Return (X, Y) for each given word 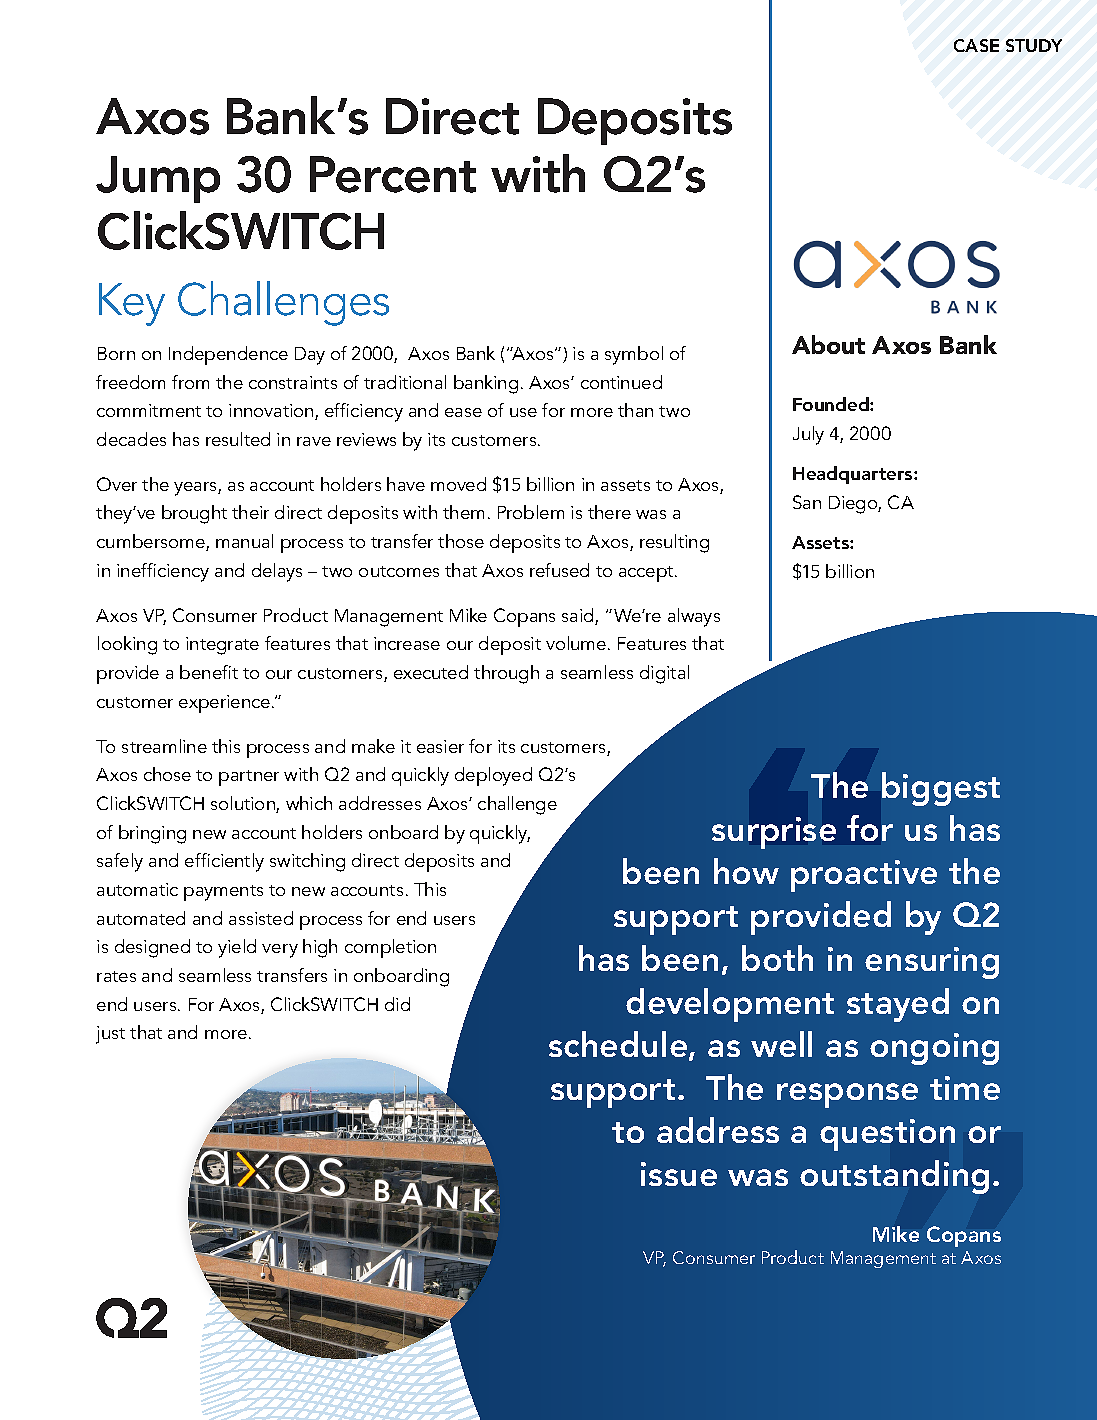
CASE (976, 45)
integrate (222, 646)
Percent (393, 174)
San (807, 502)
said (579, 616)
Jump (158, 179)
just (110, 1035)
